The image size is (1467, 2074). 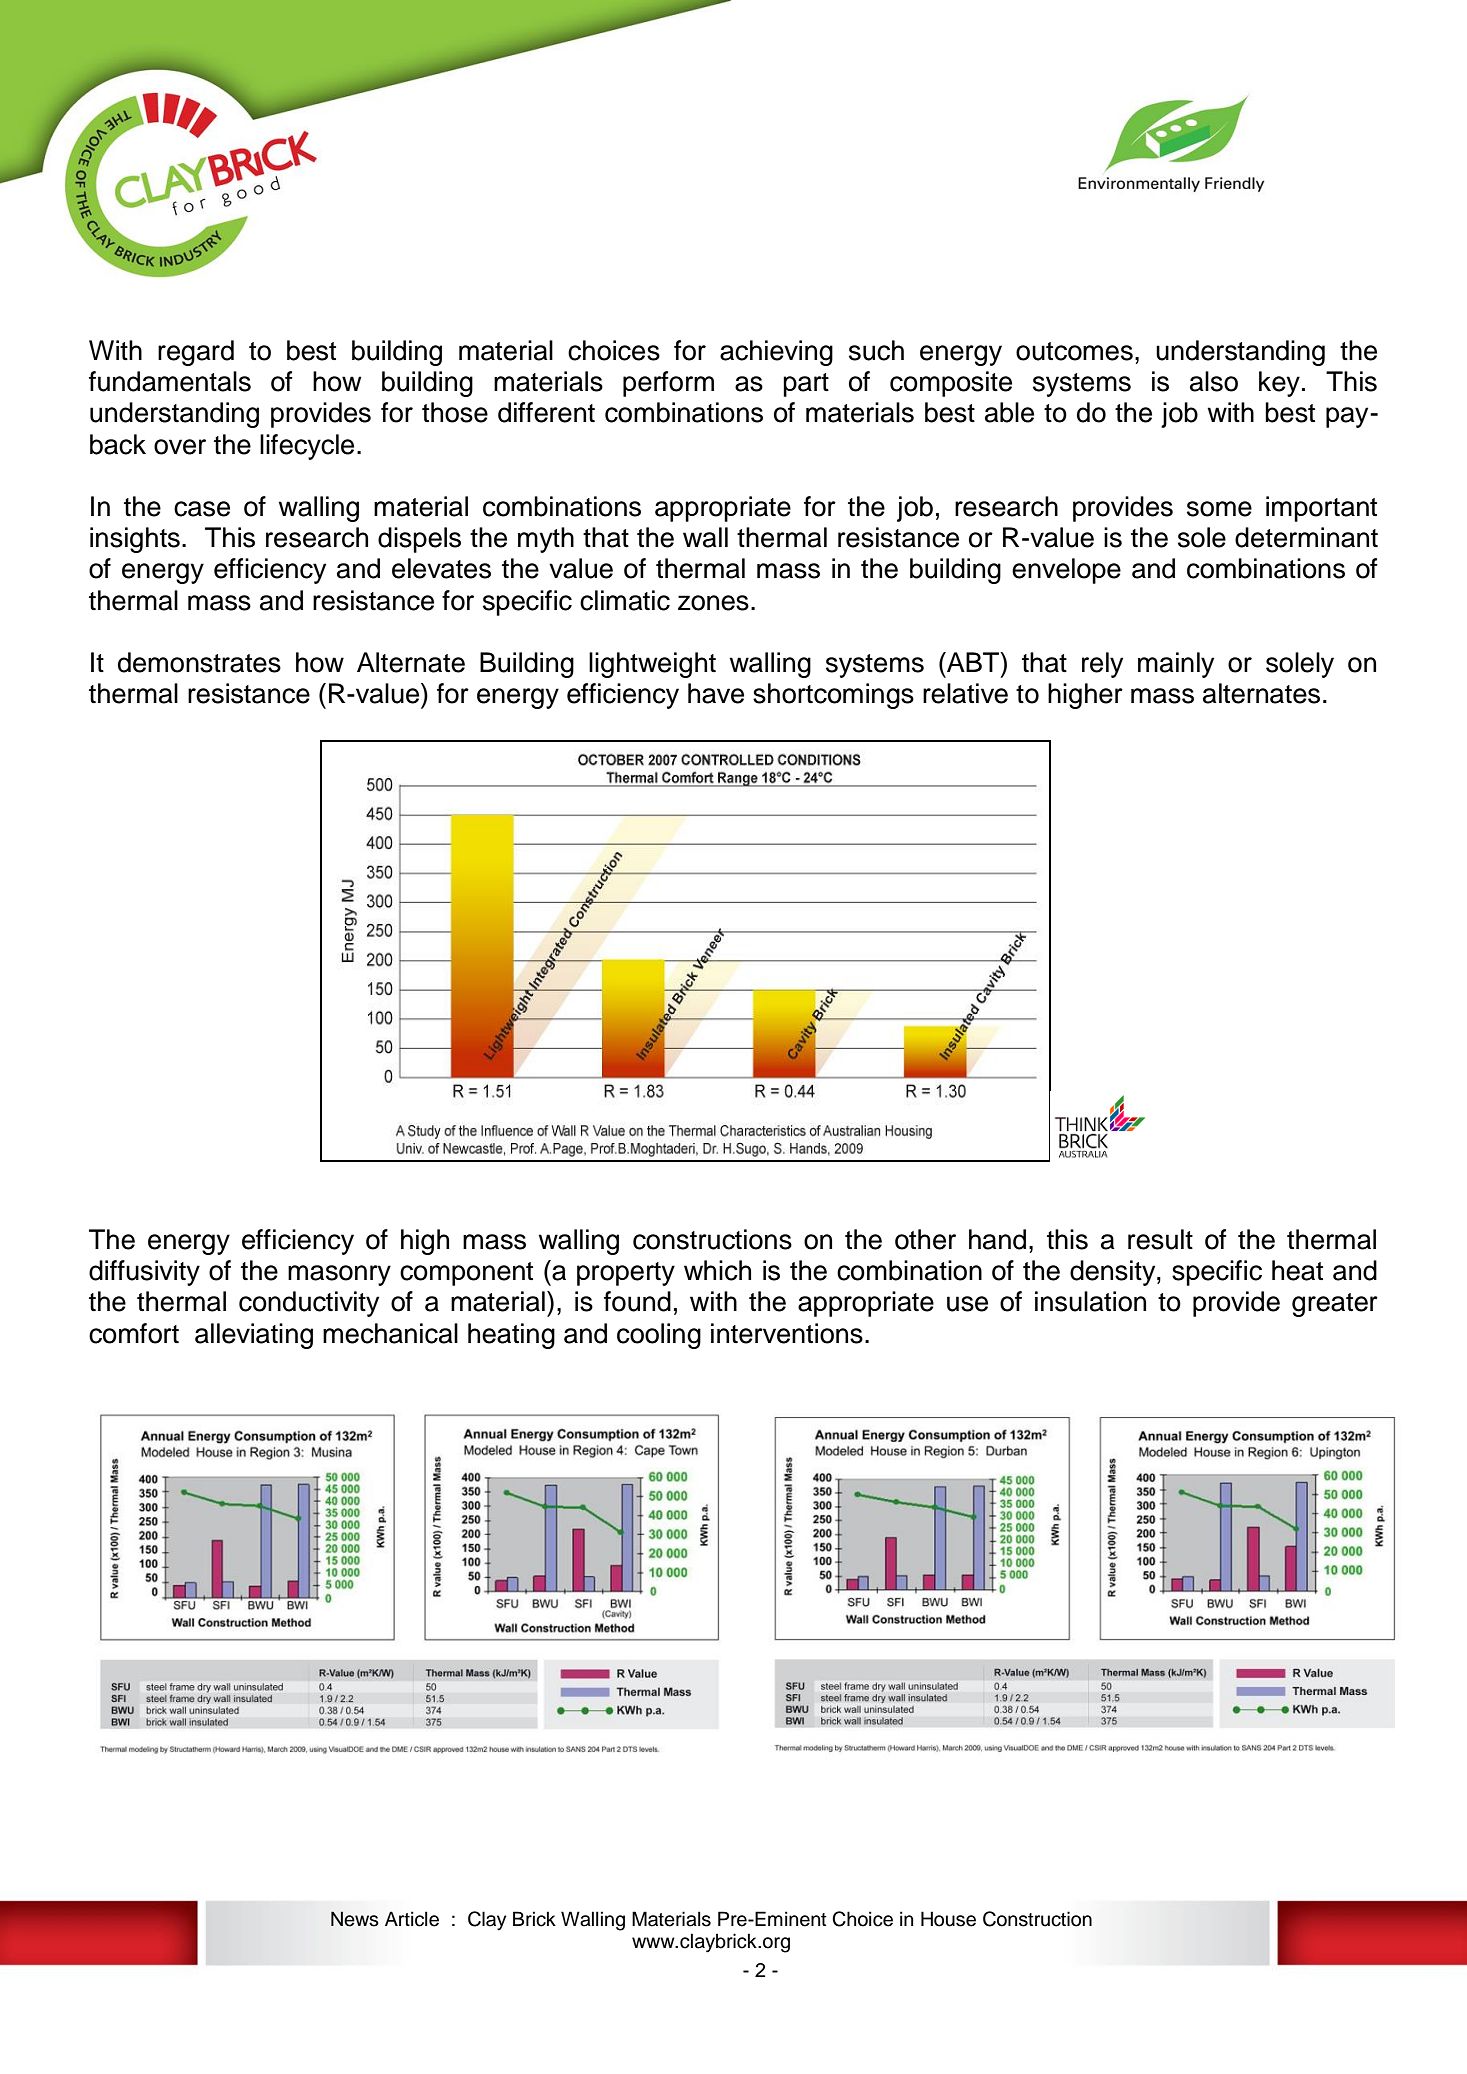 What do you see at coordinates (355, 1919) in the screenshot?
I see `News` at bounding box center [355, 1919].
